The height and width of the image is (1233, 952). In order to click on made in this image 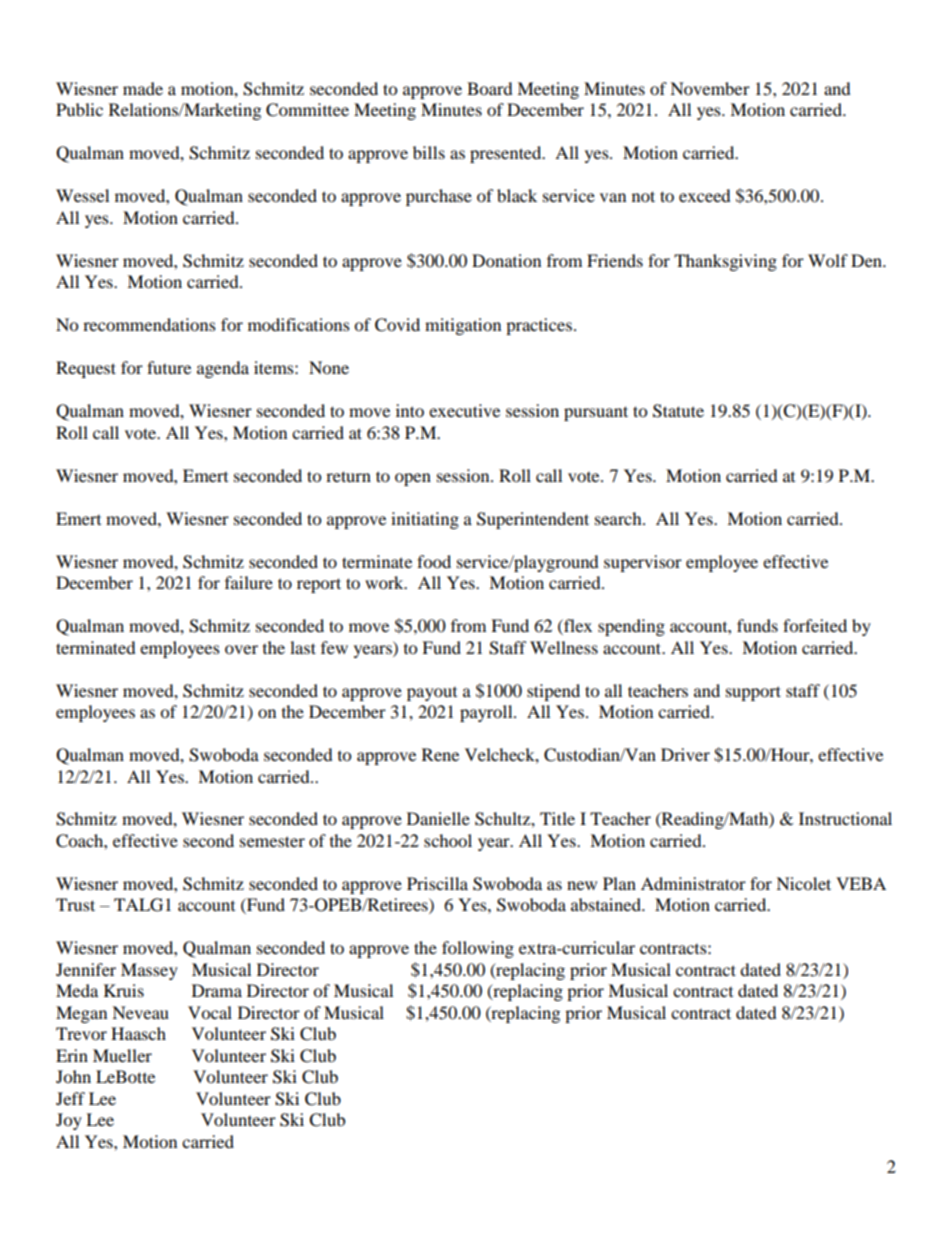, I will do `click(143, 88)`.
